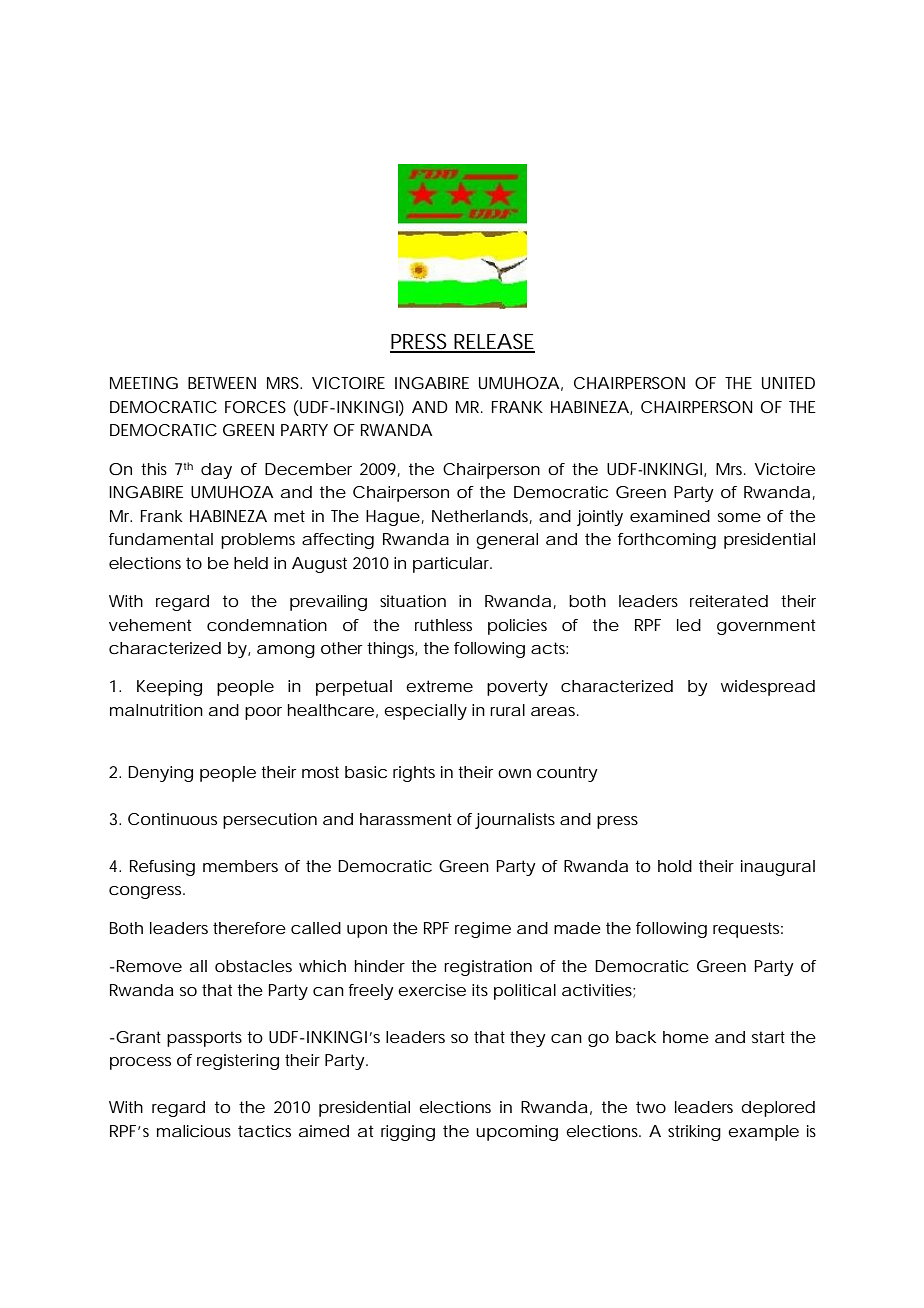  I want to click on malicious, so click(194, 1131).
